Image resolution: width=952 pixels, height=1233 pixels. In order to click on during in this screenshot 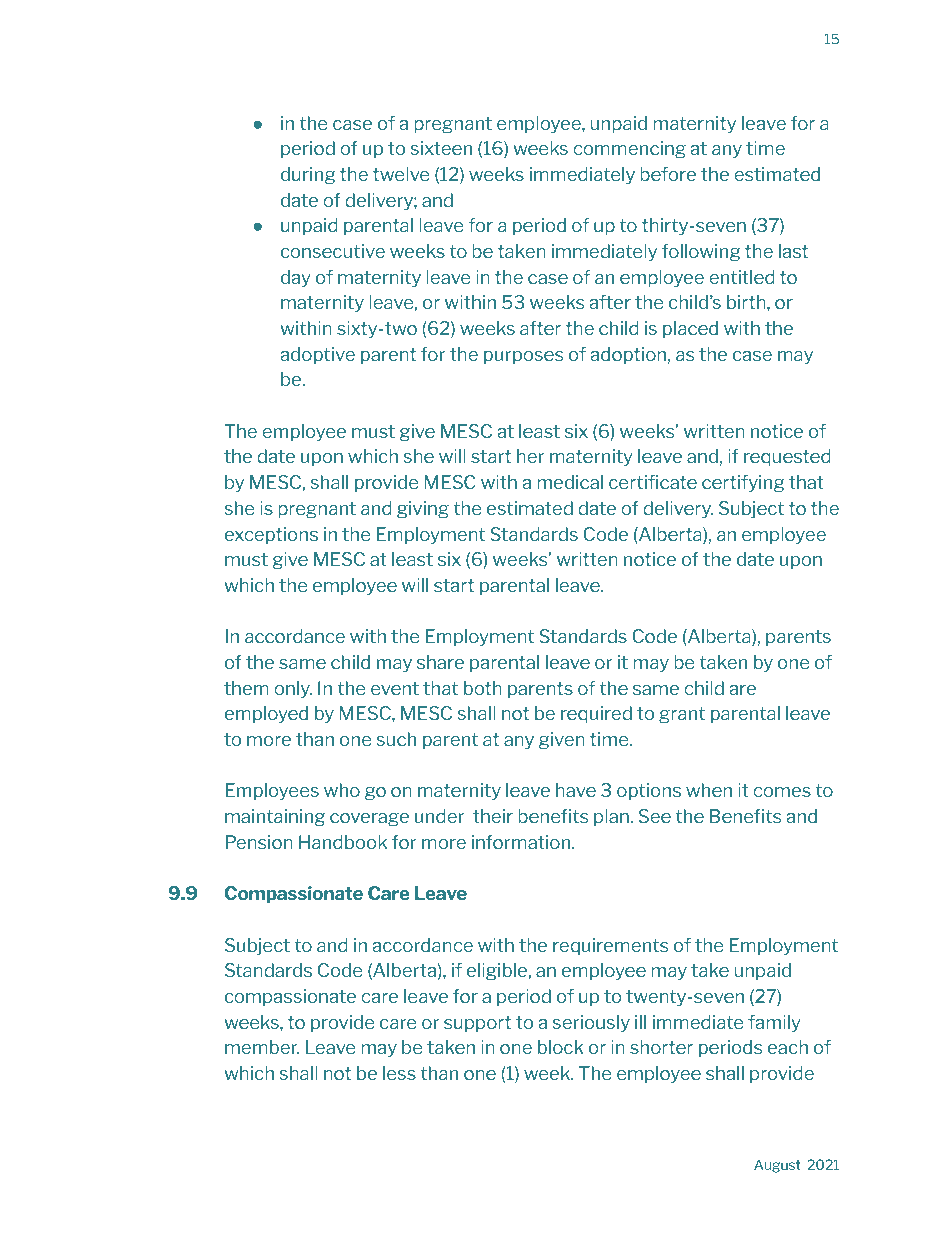, I will do `click(308, 176)`.
